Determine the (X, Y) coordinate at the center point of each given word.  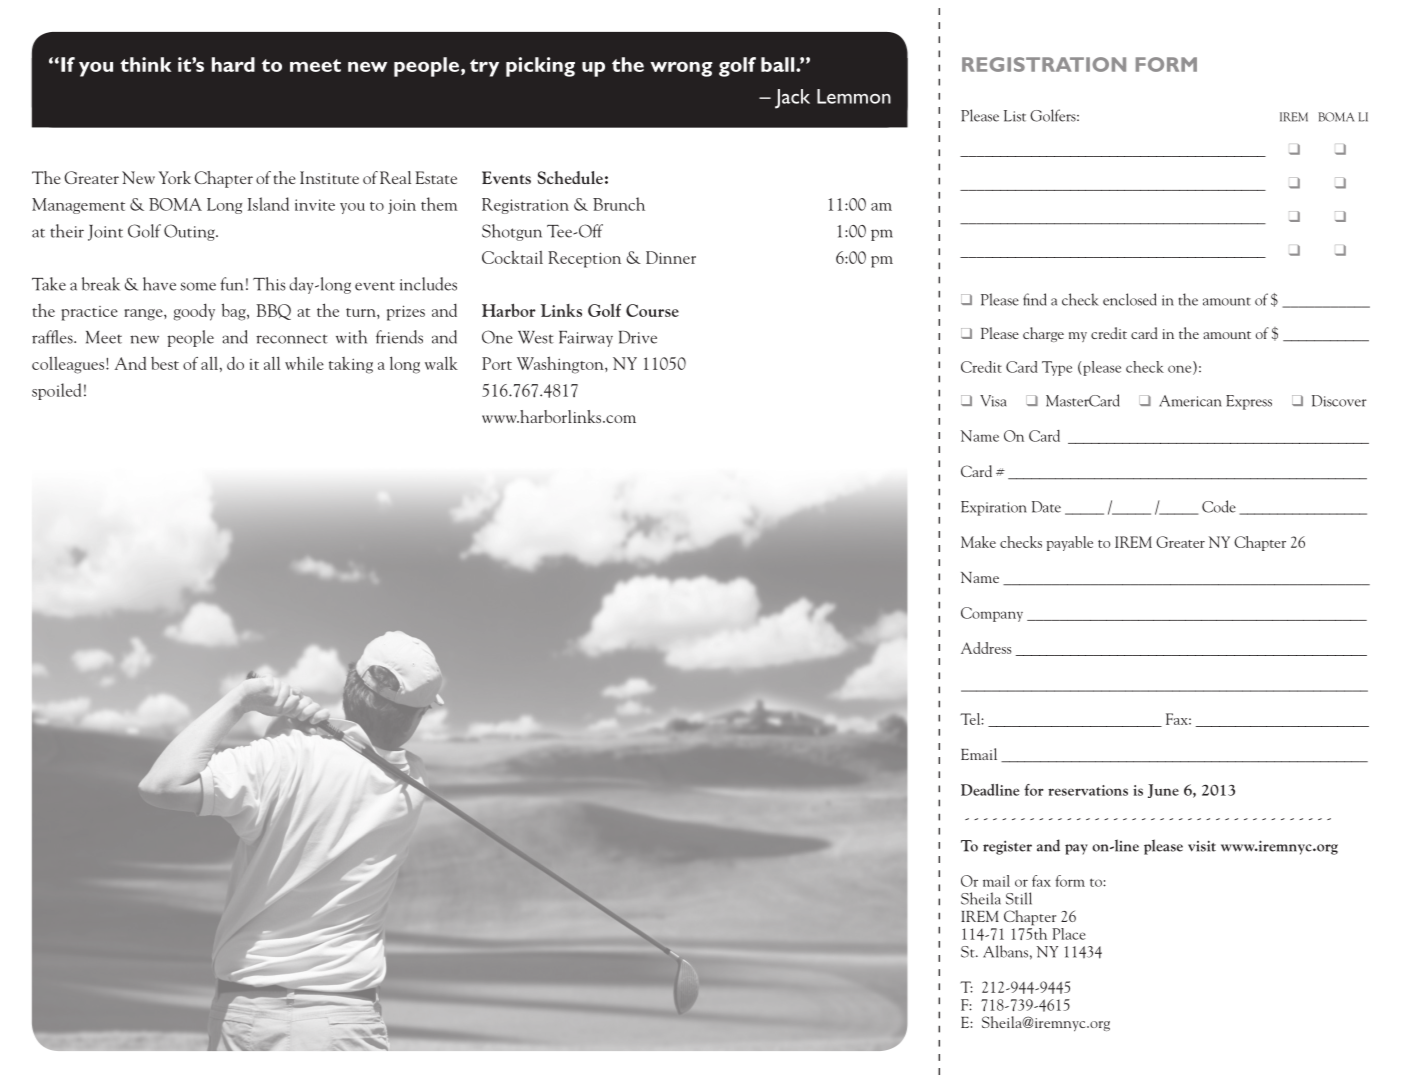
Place (1069, 934)
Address (986, 648)
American (1190, 401)
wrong (681, 69)
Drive (638, 337)
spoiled (56, 391)
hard (233, 64)
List (1015, 116)
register (1007, 847)
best (165, 363)
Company (992, 614)
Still (1019, 898)
